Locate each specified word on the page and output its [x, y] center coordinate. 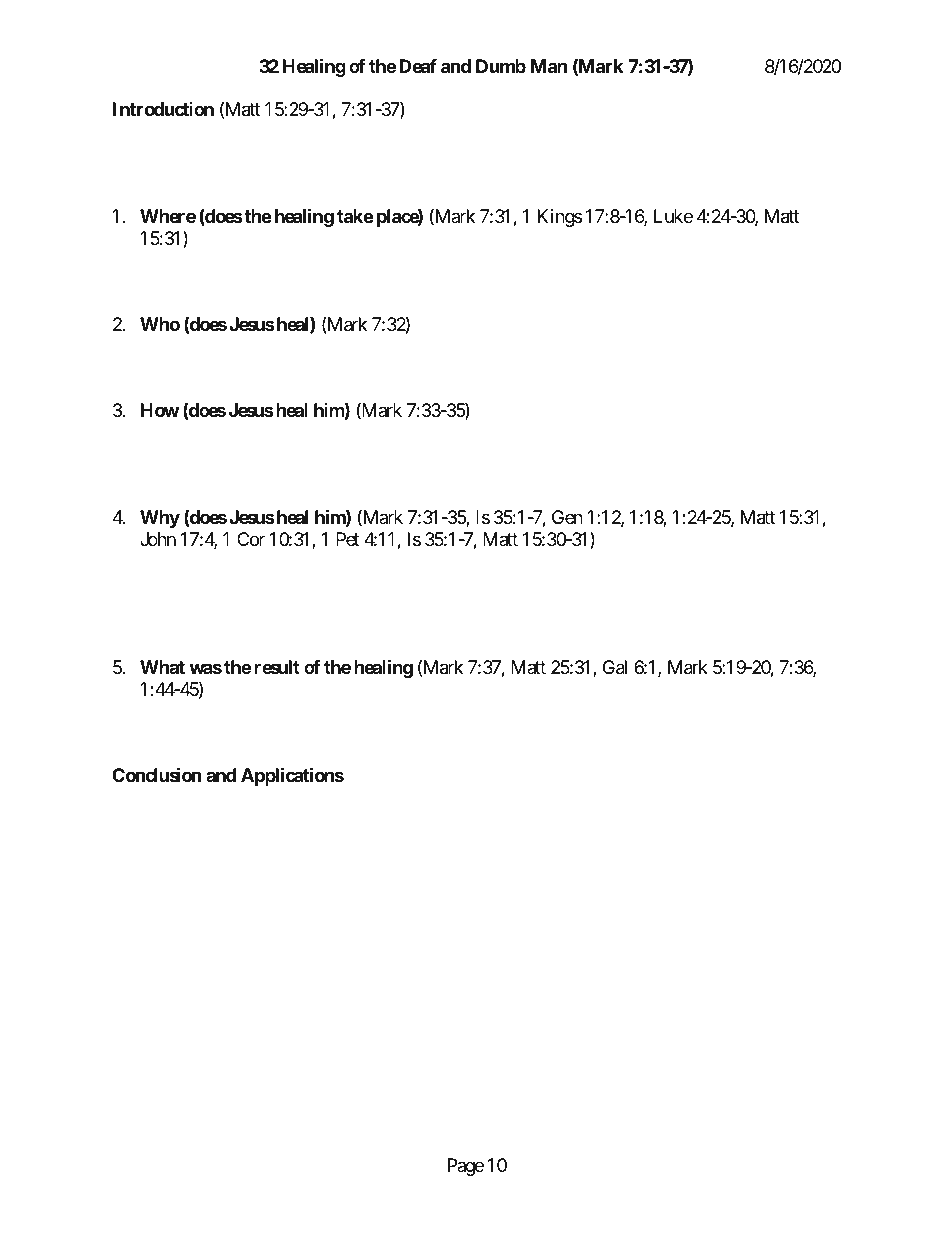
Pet [347, 539]
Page [466, 1167]
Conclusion [157, 774]
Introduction [163, 109]
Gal [615, 667]
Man [549, 66]
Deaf [418, 66]
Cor [251, 539]
